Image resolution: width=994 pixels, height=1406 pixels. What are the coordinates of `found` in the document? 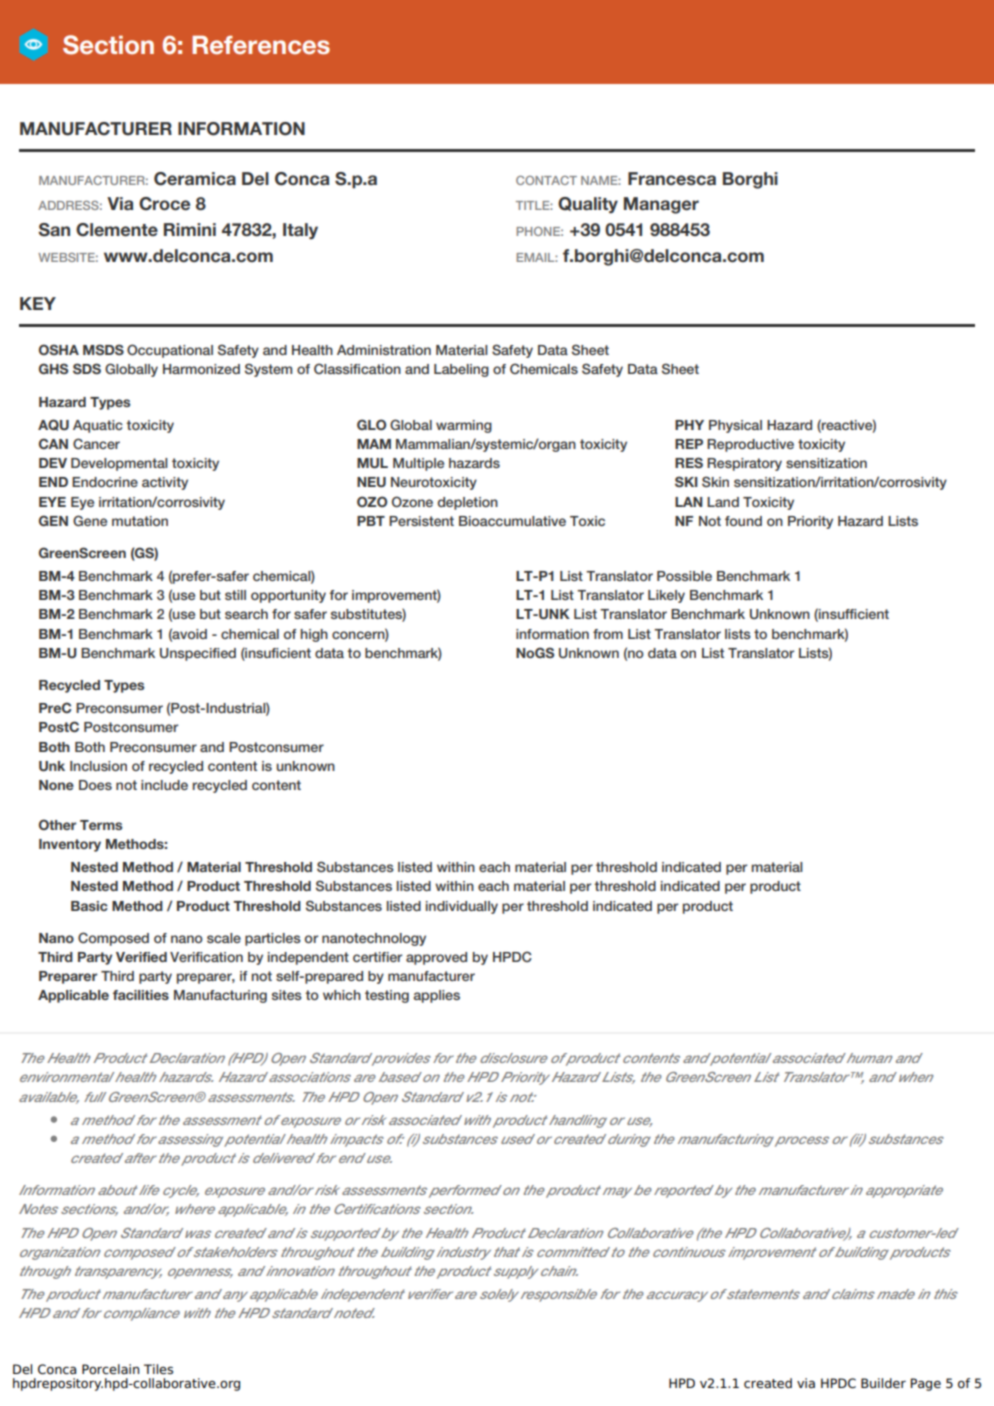 It's located at (743, 521).
